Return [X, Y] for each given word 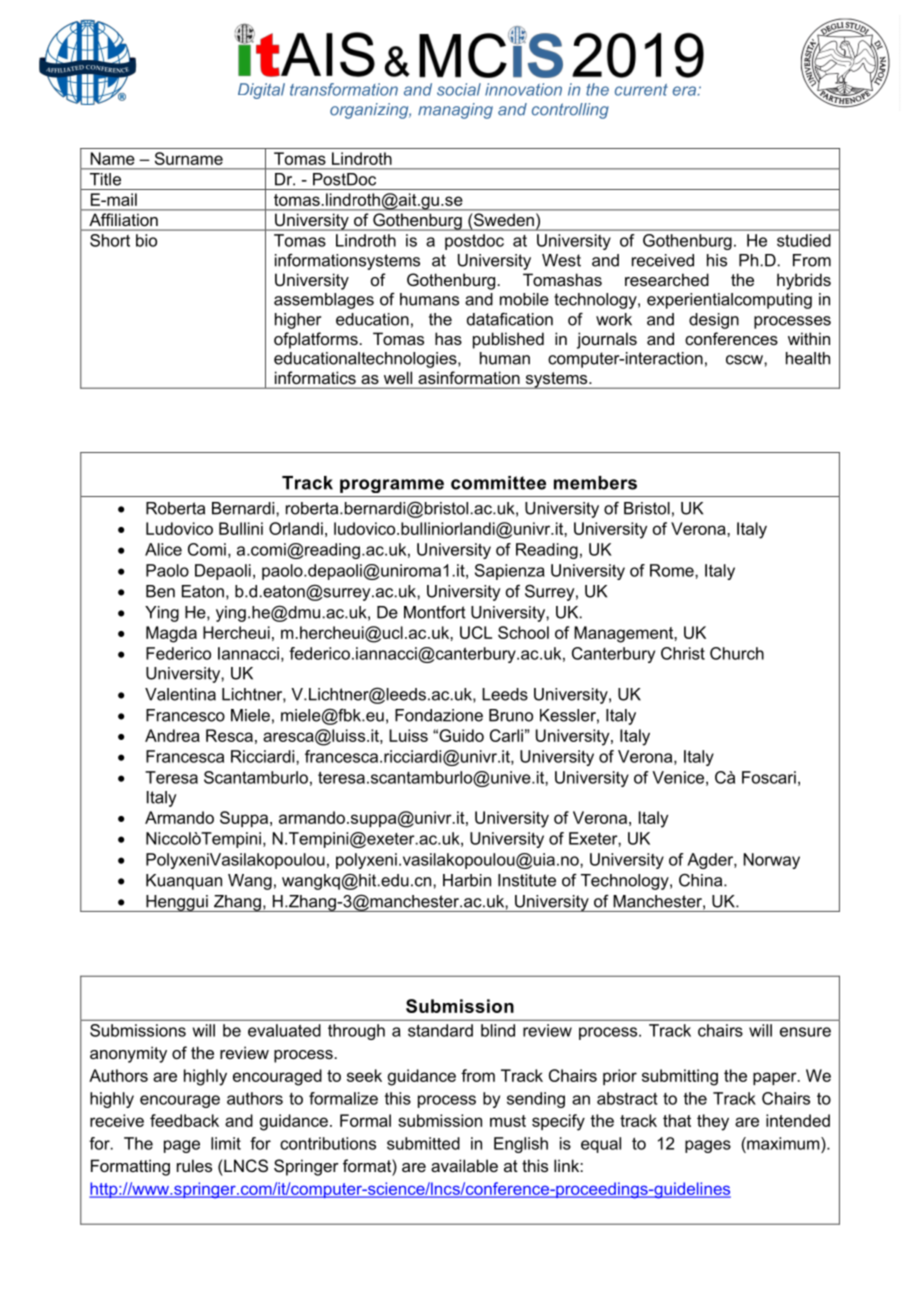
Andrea [172, 735]
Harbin [467, 880]
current [641, 90]
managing [455, 111]
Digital [261, 91]
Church [737, 653]
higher [298, 321]
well [398, 378]
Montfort [435, 612]
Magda [171, 634]
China [702, 880]
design [714, 321]
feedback [184, 1120]
